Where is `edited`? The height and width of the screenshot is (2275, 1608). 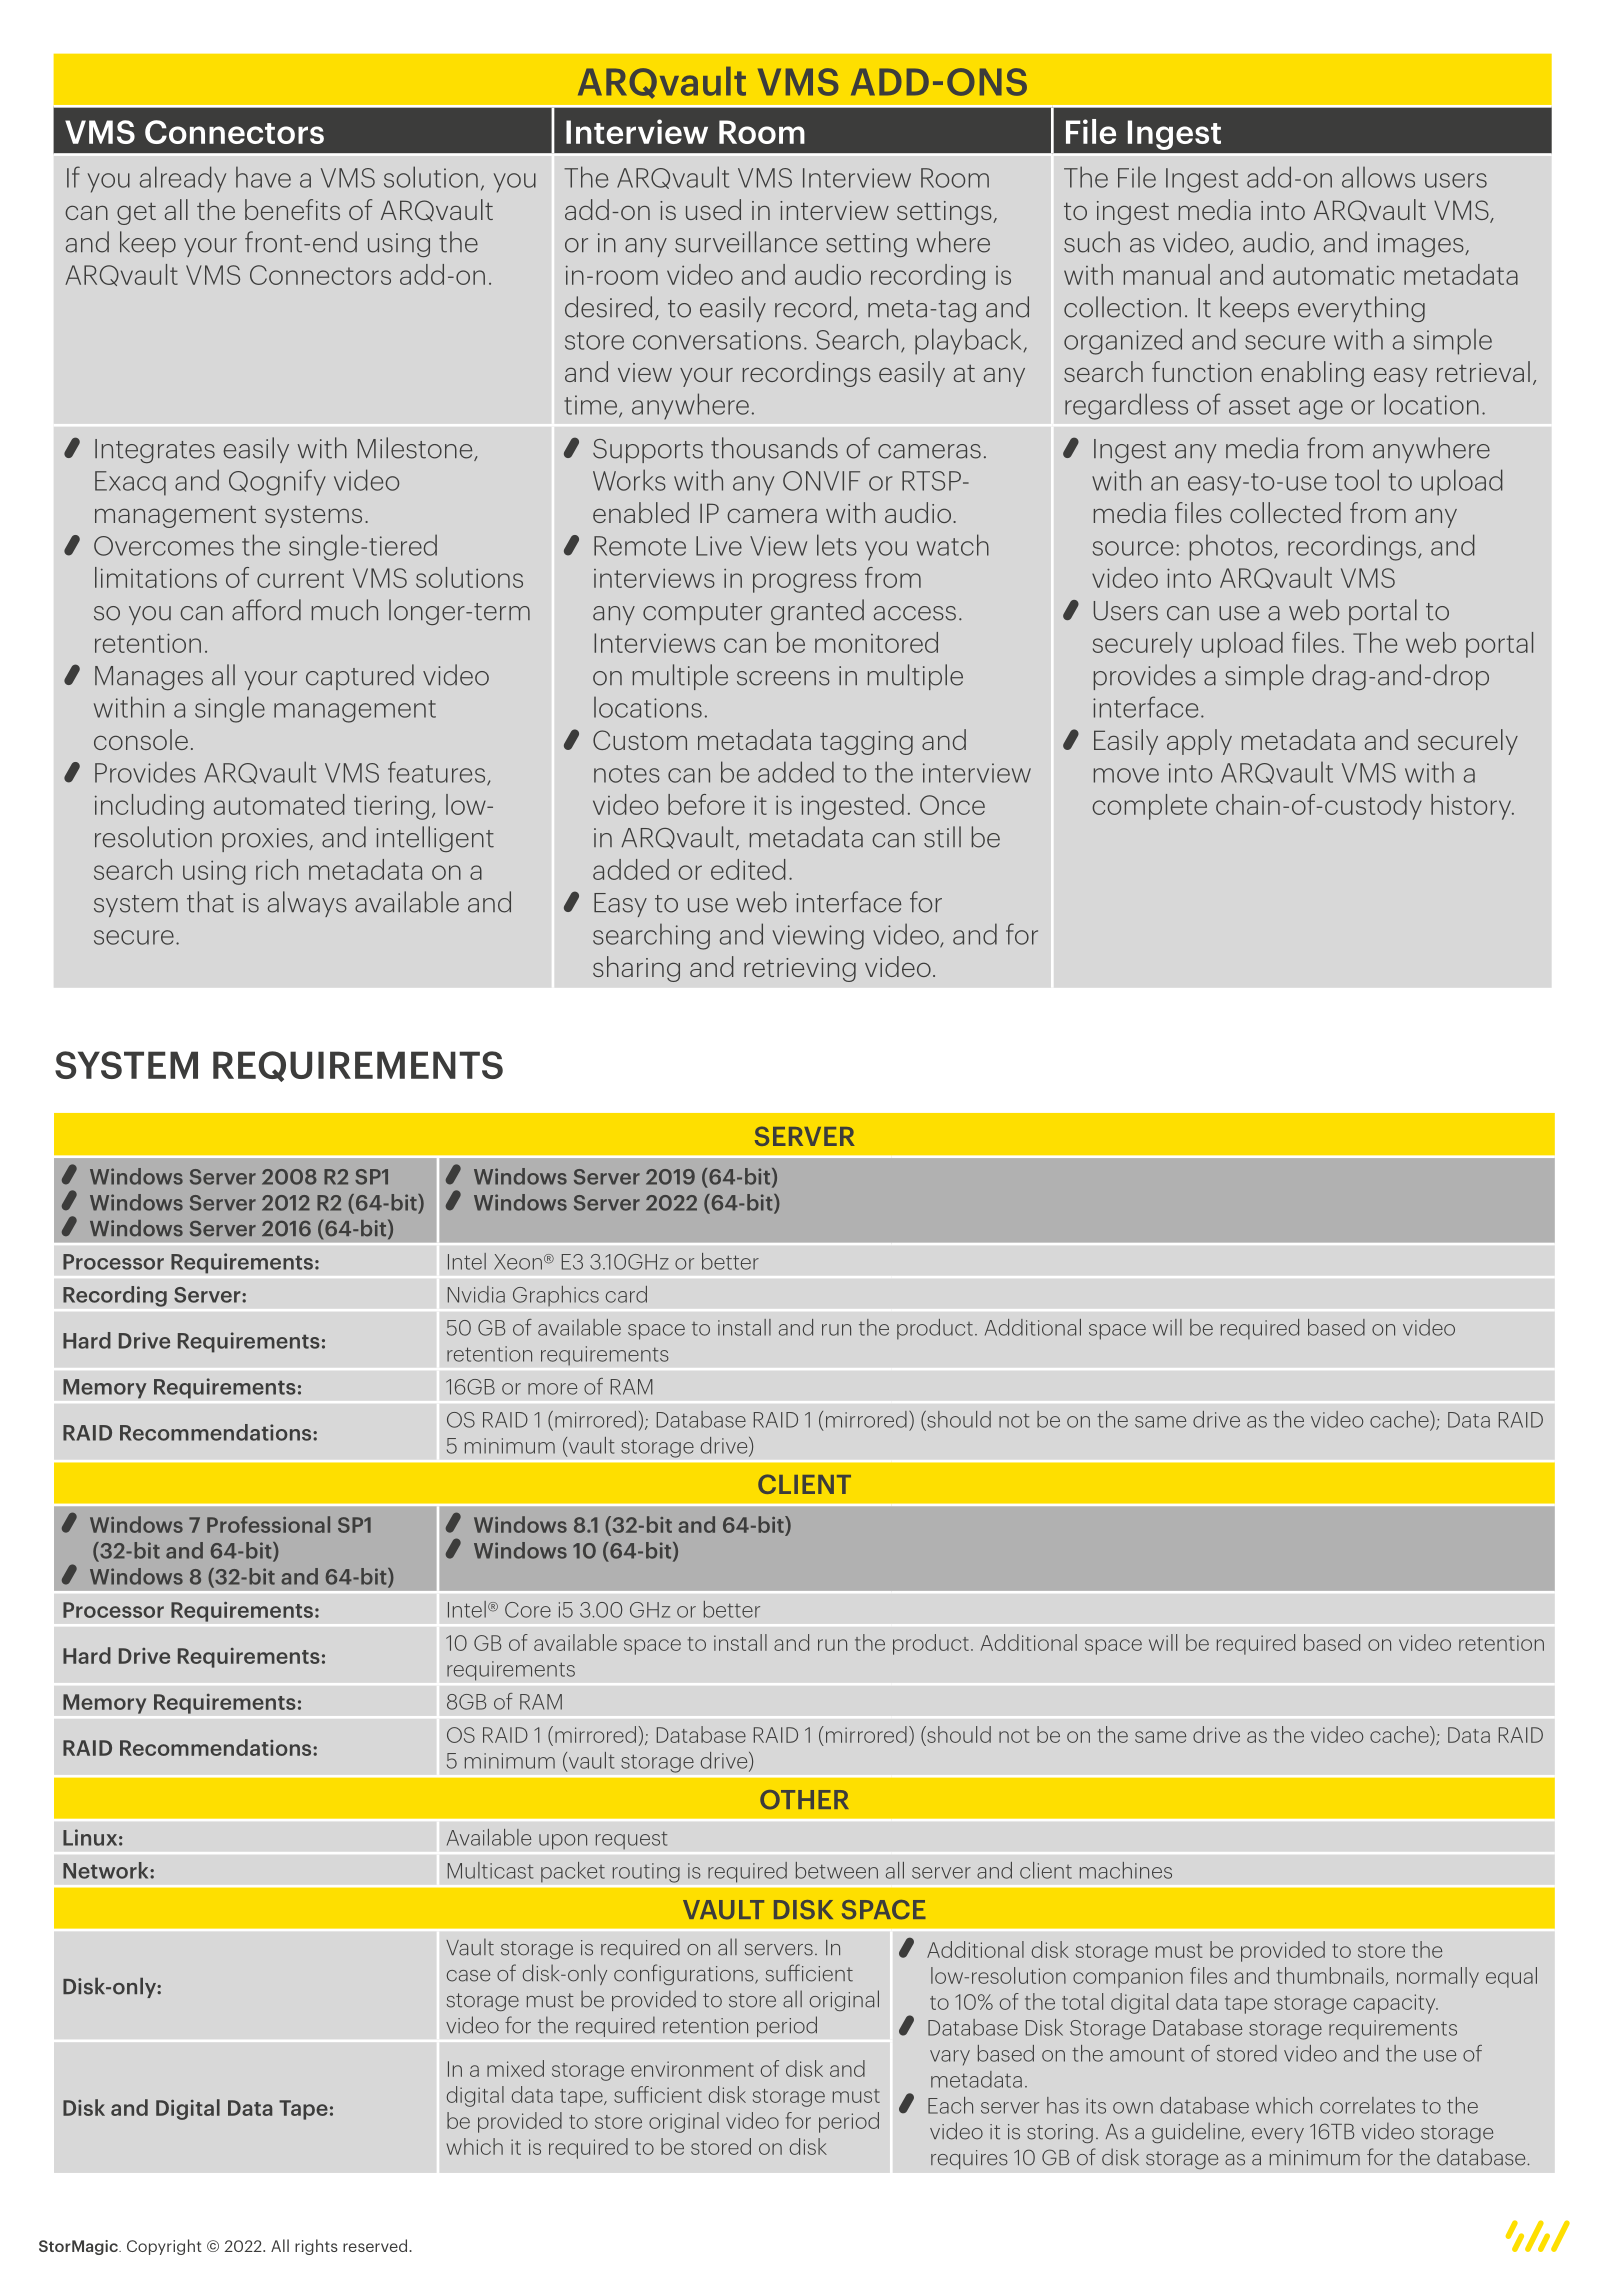
edited is located at coordinates (748, 869).
